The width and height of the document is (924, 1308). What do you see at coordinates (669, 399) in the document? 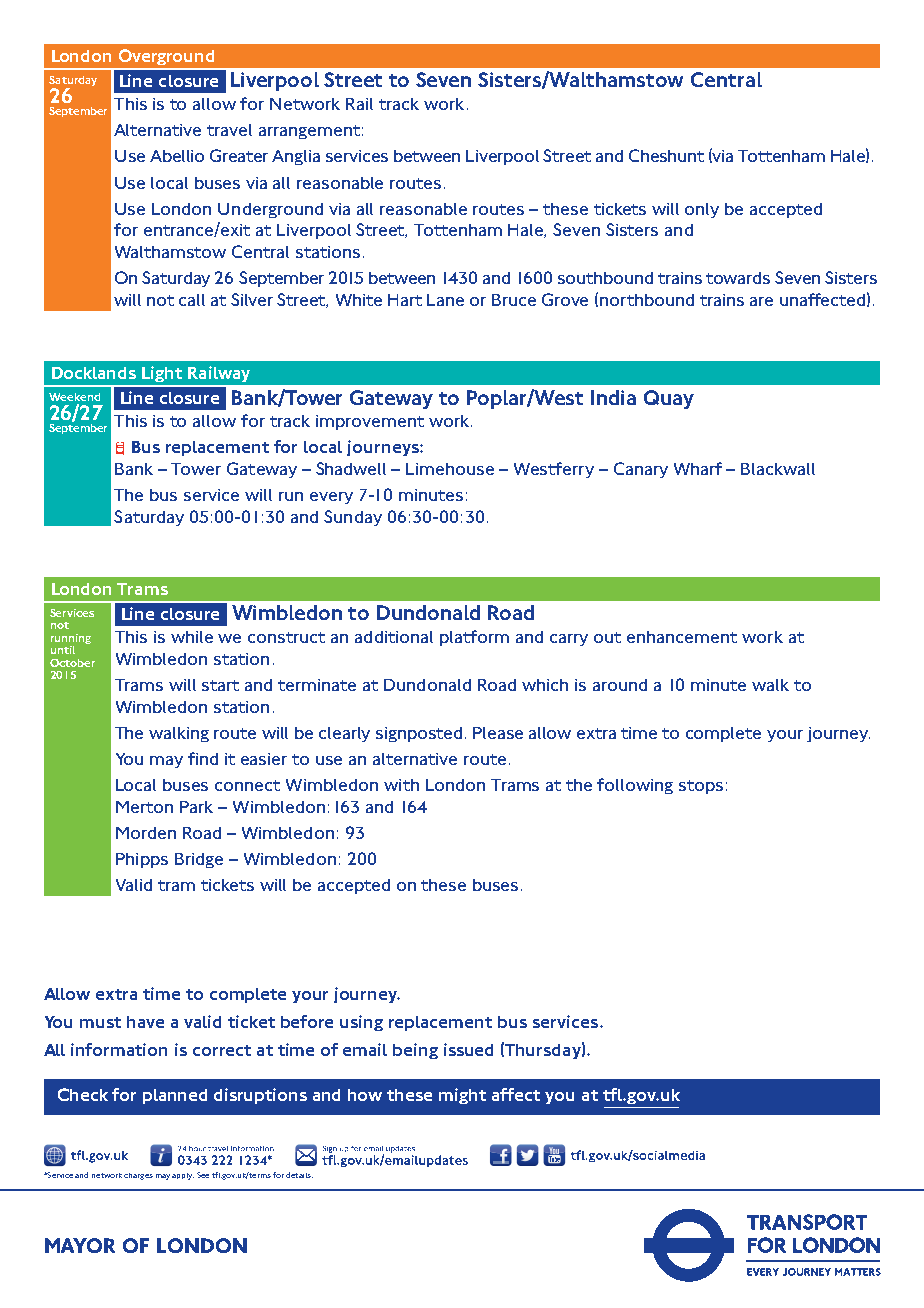
I see `Quay` at bounding box center [669, 399].
